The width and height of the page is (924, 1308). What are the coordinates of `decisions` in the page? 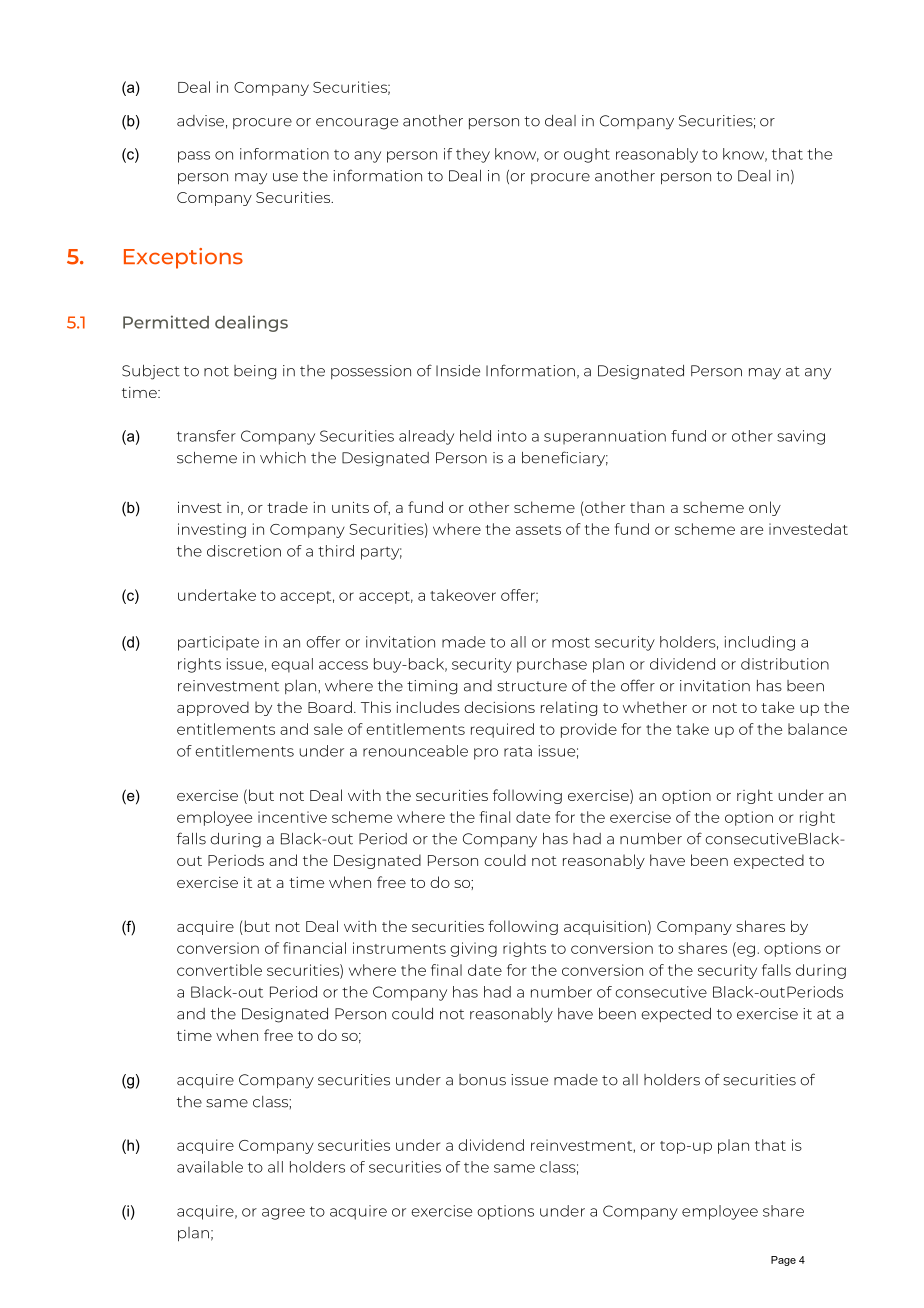 It's located at (499, 707).
